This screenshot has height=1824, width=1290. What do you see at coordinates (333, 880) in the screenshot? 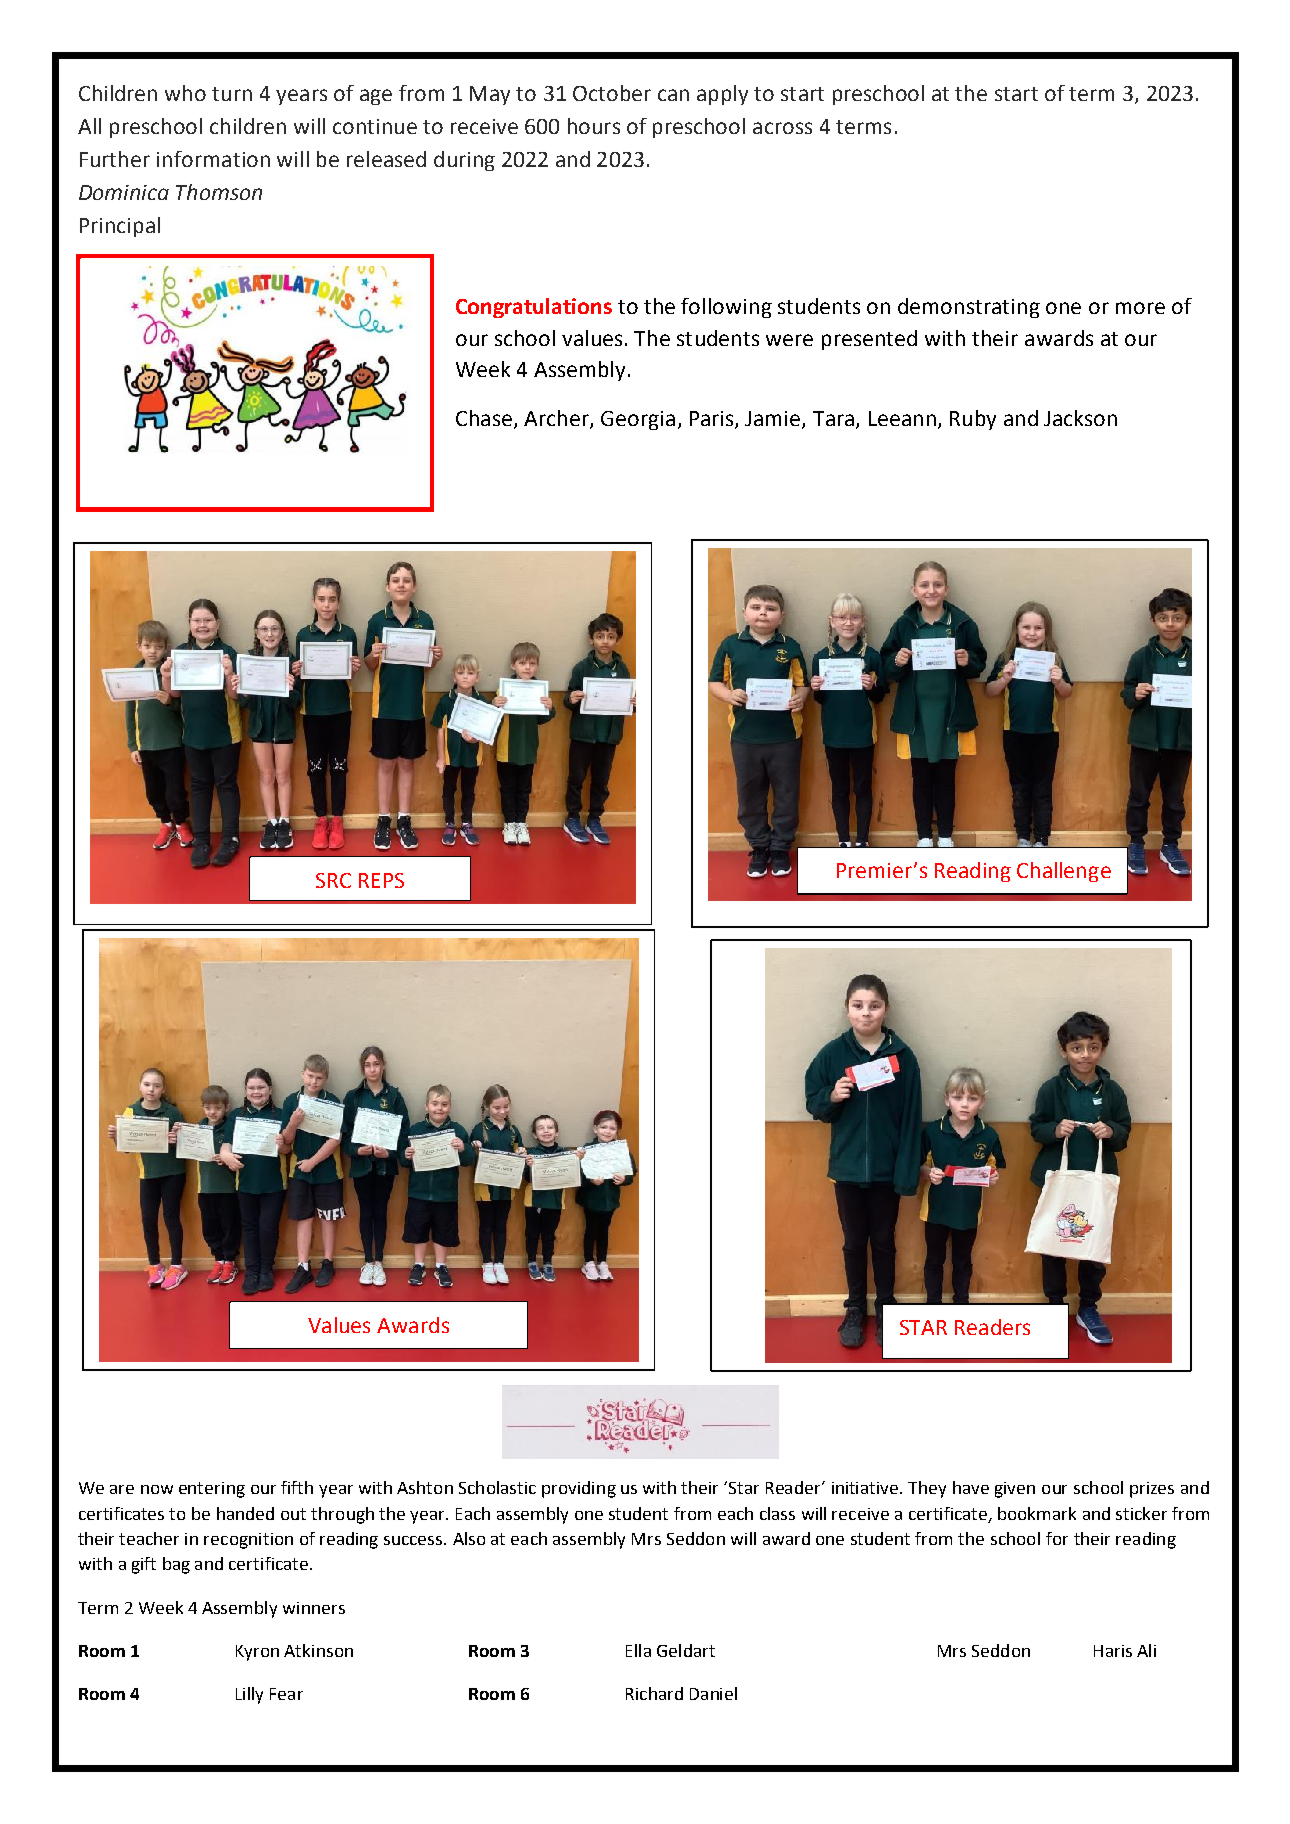
I see `SRC` at bounding box center [333, 880].
